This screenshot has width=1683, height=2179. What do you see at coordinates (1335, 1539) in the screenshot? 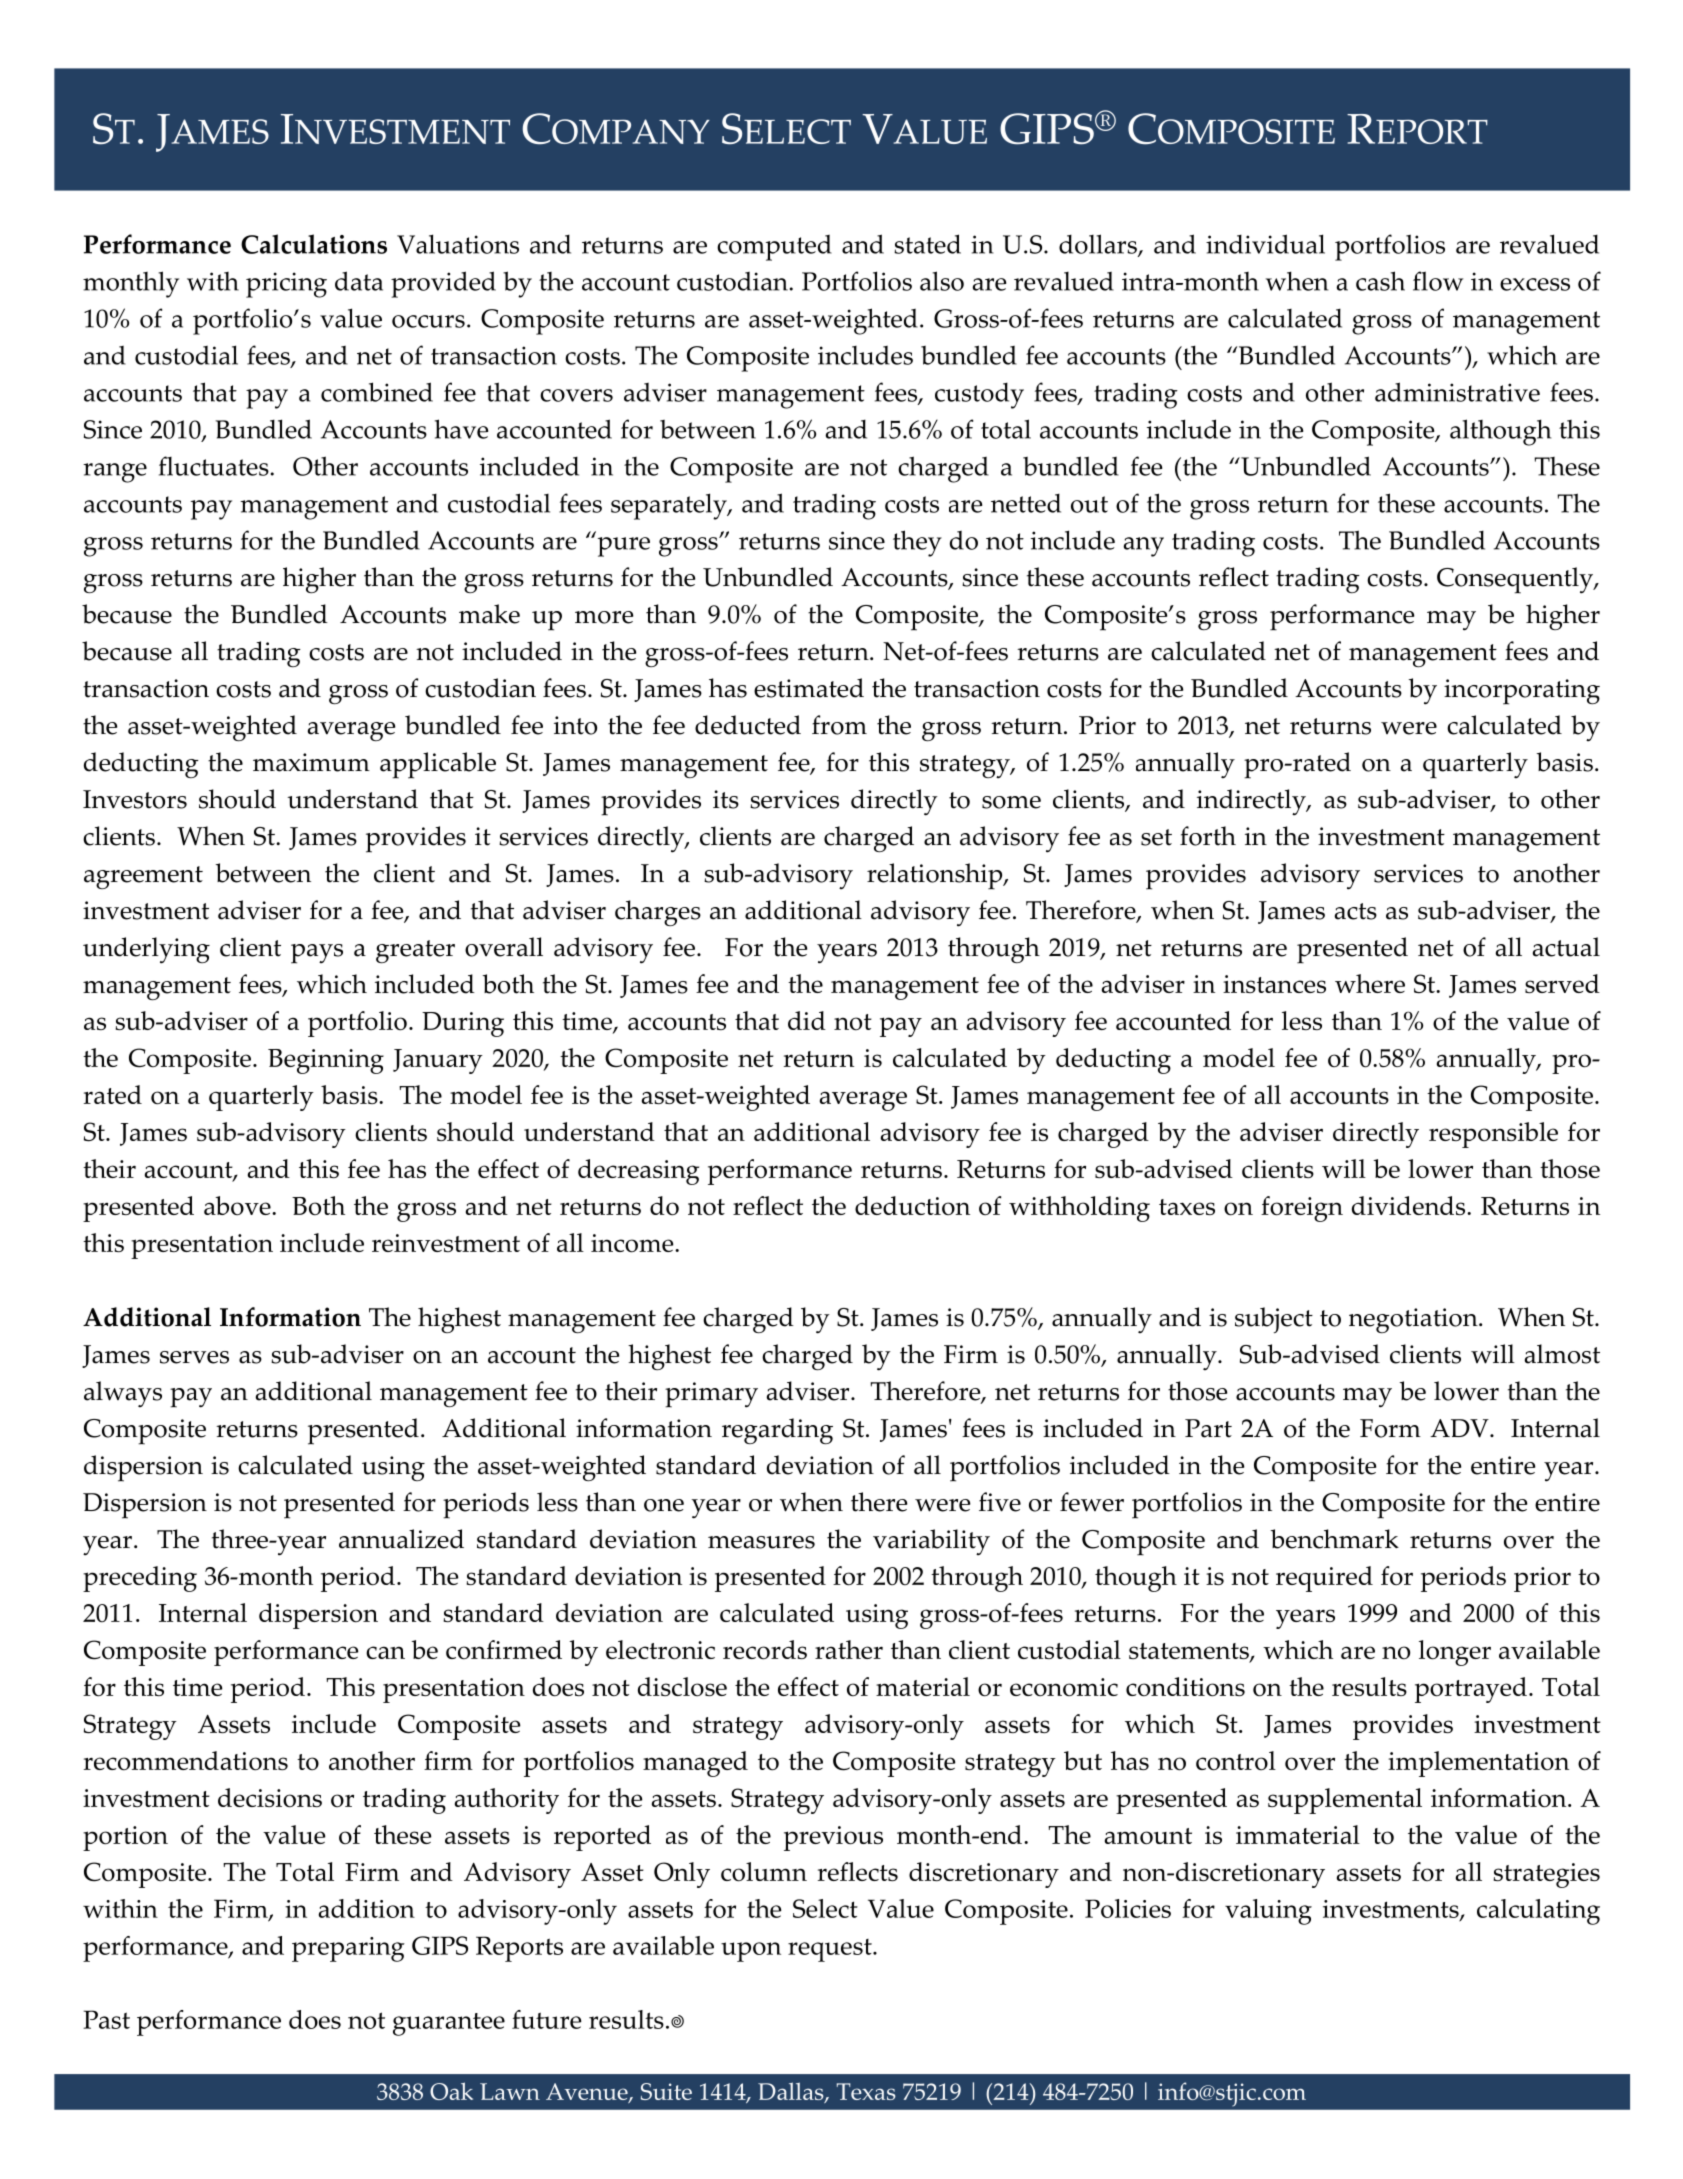
I see `benchmark` at bounding box center [1335, 1539].
